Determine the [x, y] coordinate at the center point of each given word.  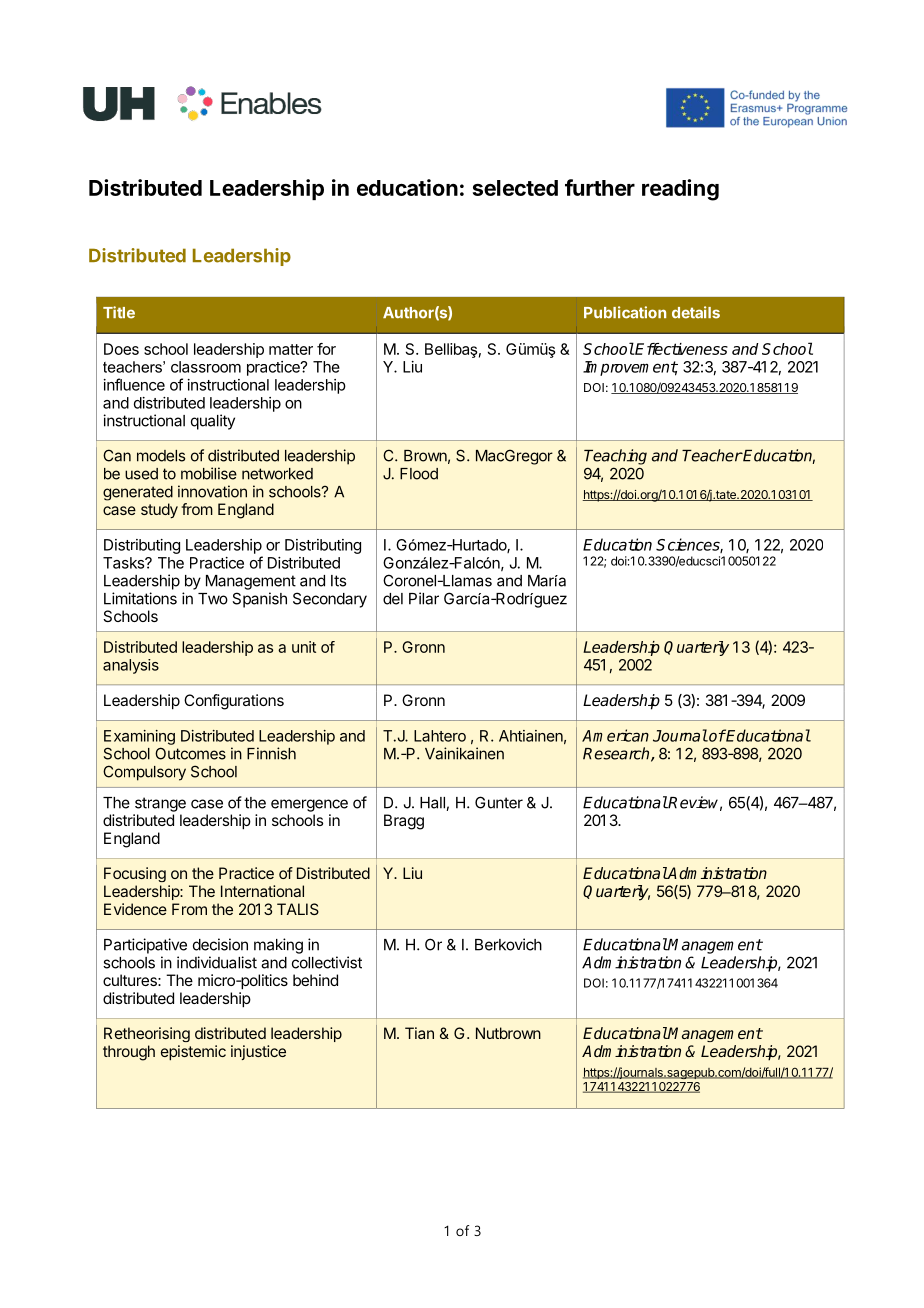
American [615, 735]
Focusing [135, 874]
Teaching [615, 457]
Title [119, 312]
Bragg [404, 822]
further [600, 187]
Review [694, 803]
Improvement [630, 368]
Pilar [424, 598]
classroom [206, 367]
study [159, 511]
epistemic [193, 1052]
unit [304, 647]
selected [515, 188]
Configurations [234, 702]
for [326, 349]
